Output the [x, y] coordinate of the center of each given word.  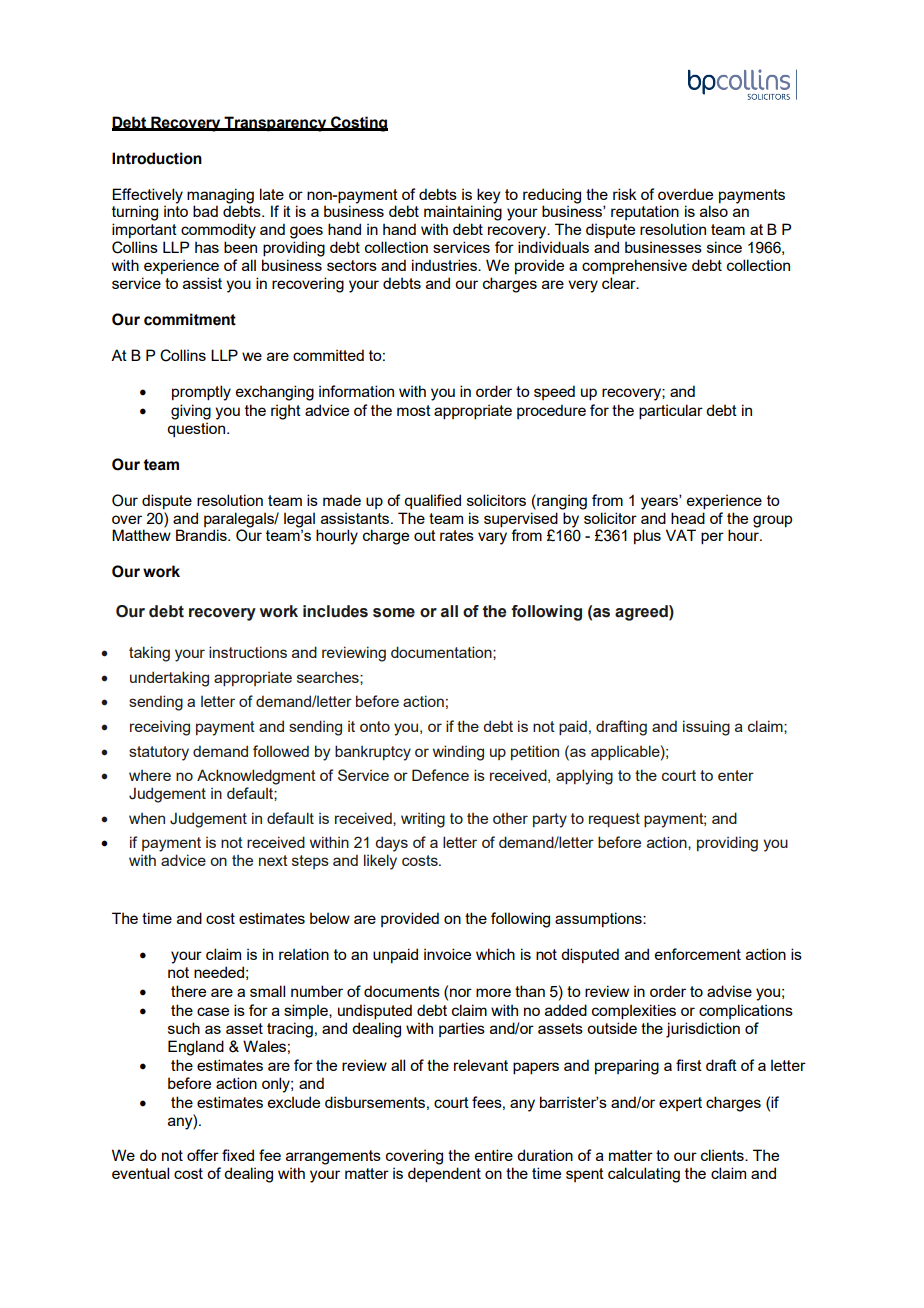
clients [723, 1155]
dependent [444, 1175]
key [488, 197]
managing [220, 197]
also [714, 211]
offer [203, 1155]
